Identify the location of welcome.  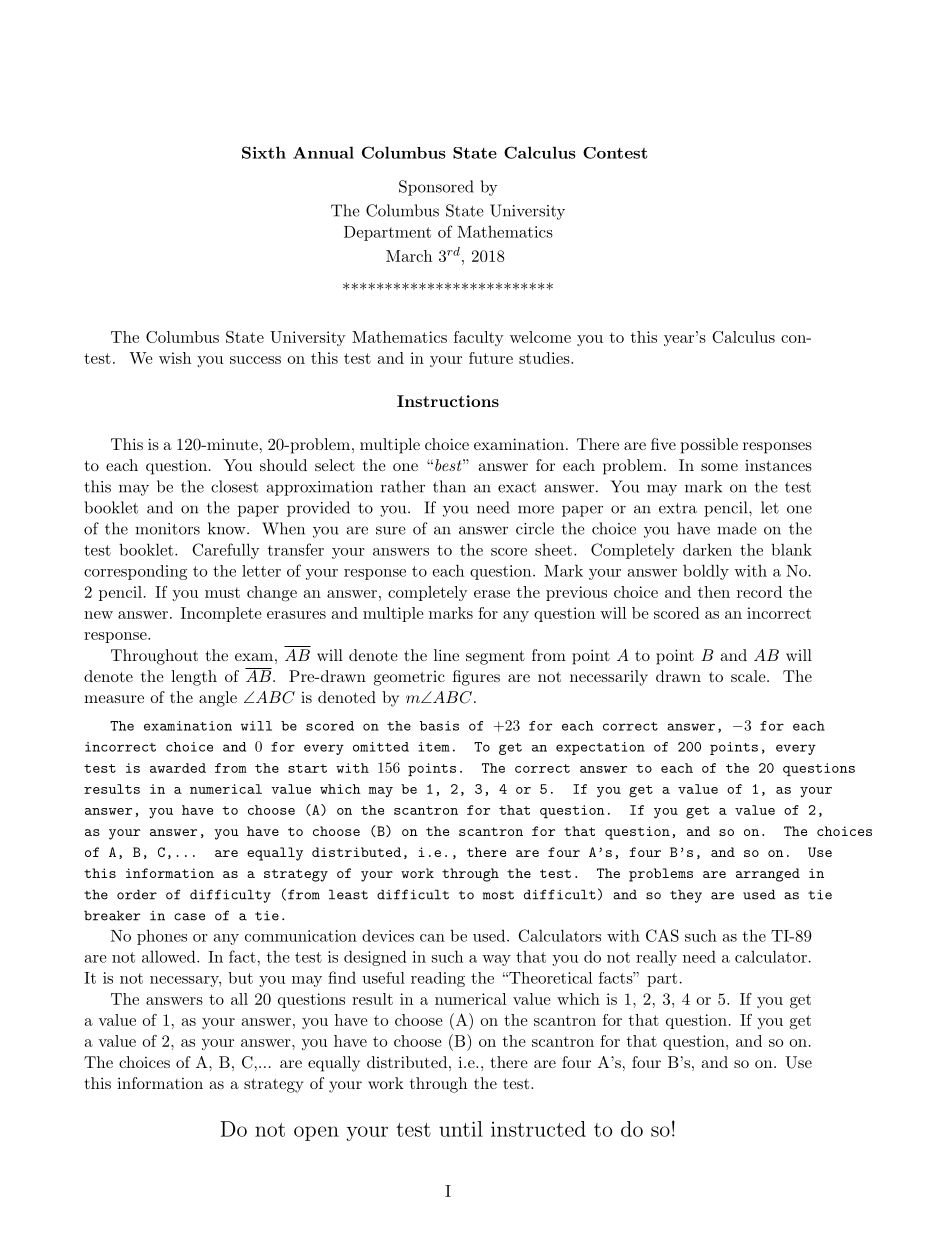
(540, 337).
